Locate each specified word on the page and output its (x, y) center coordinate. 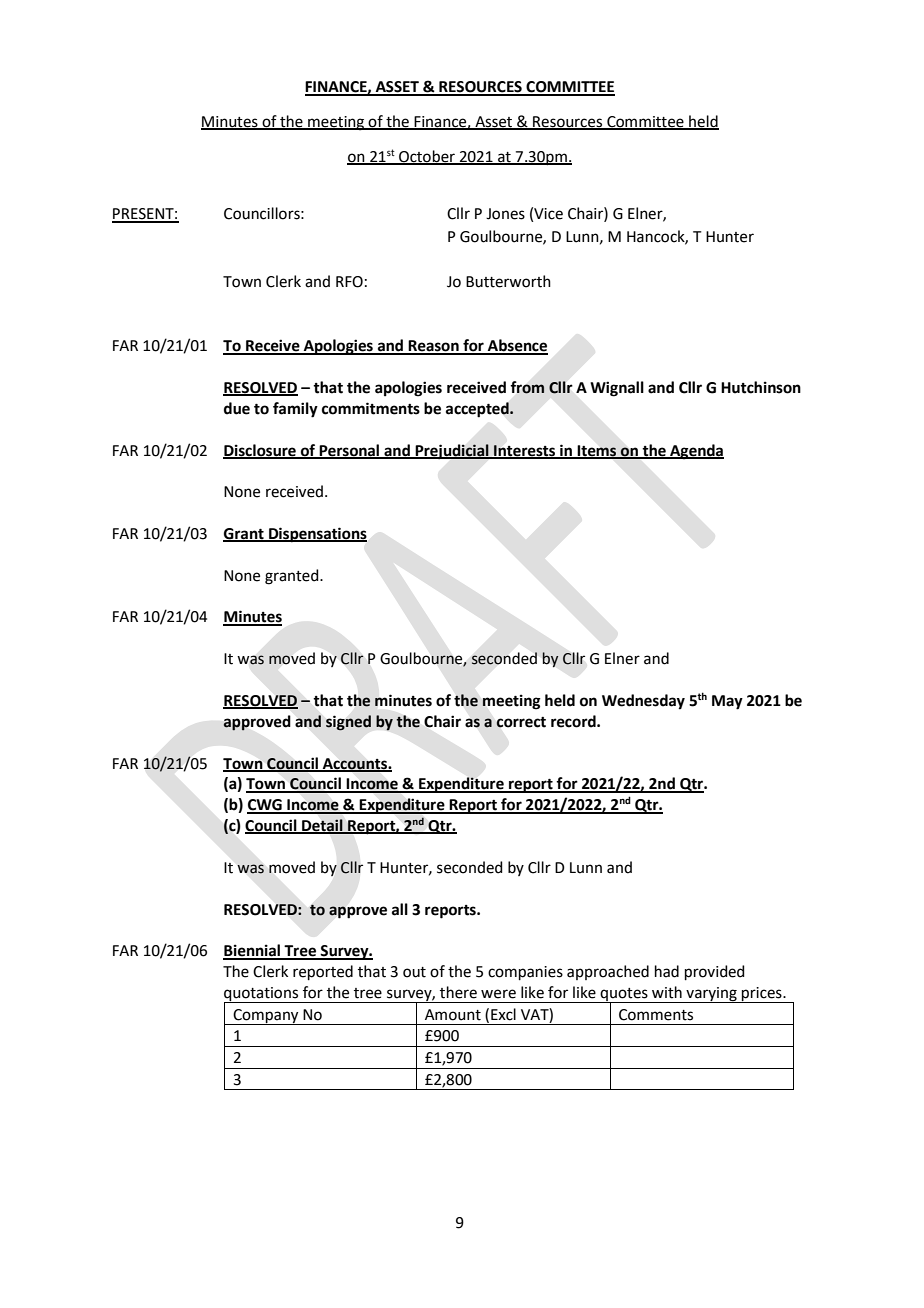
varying (711, 995)
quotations (262, 995)
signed (348, 723)
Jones (505, 214)
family (295, 410)
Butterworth (508, 281)
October (427, 157)
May (727, 702)
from (527, 387)
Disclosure (260, 451)
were (498, 994)
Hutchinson (761, 387)
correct (521, 722)
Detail (322, 826)
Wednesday (643, 702)
